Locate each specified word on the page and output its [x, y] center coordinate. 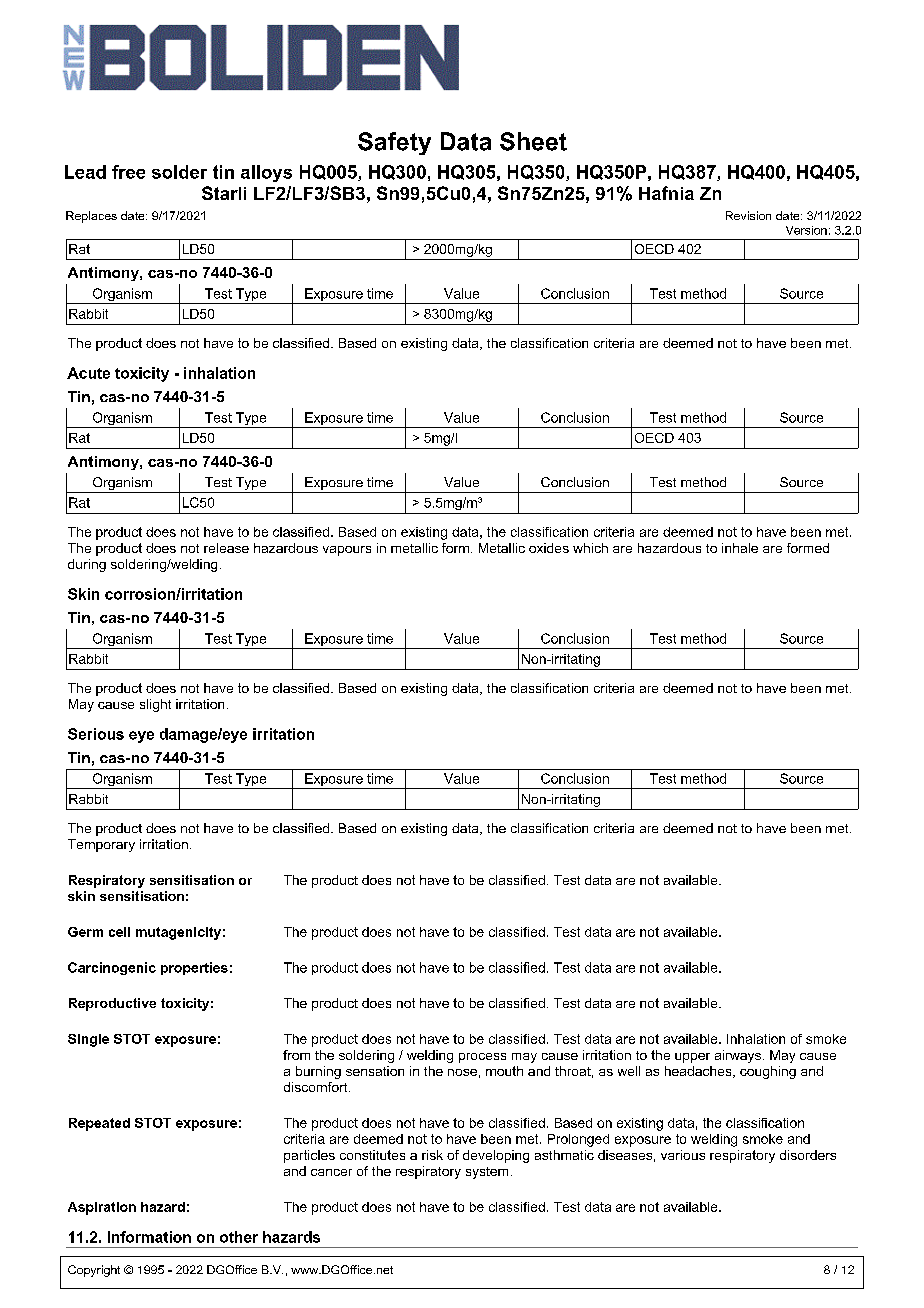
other [239, 1237]
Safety [394, 143]
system [487, 1173]
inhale [740, 548]
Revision [748, 215]
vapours [347, 551]
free [128, 172]
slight [155, 705]
